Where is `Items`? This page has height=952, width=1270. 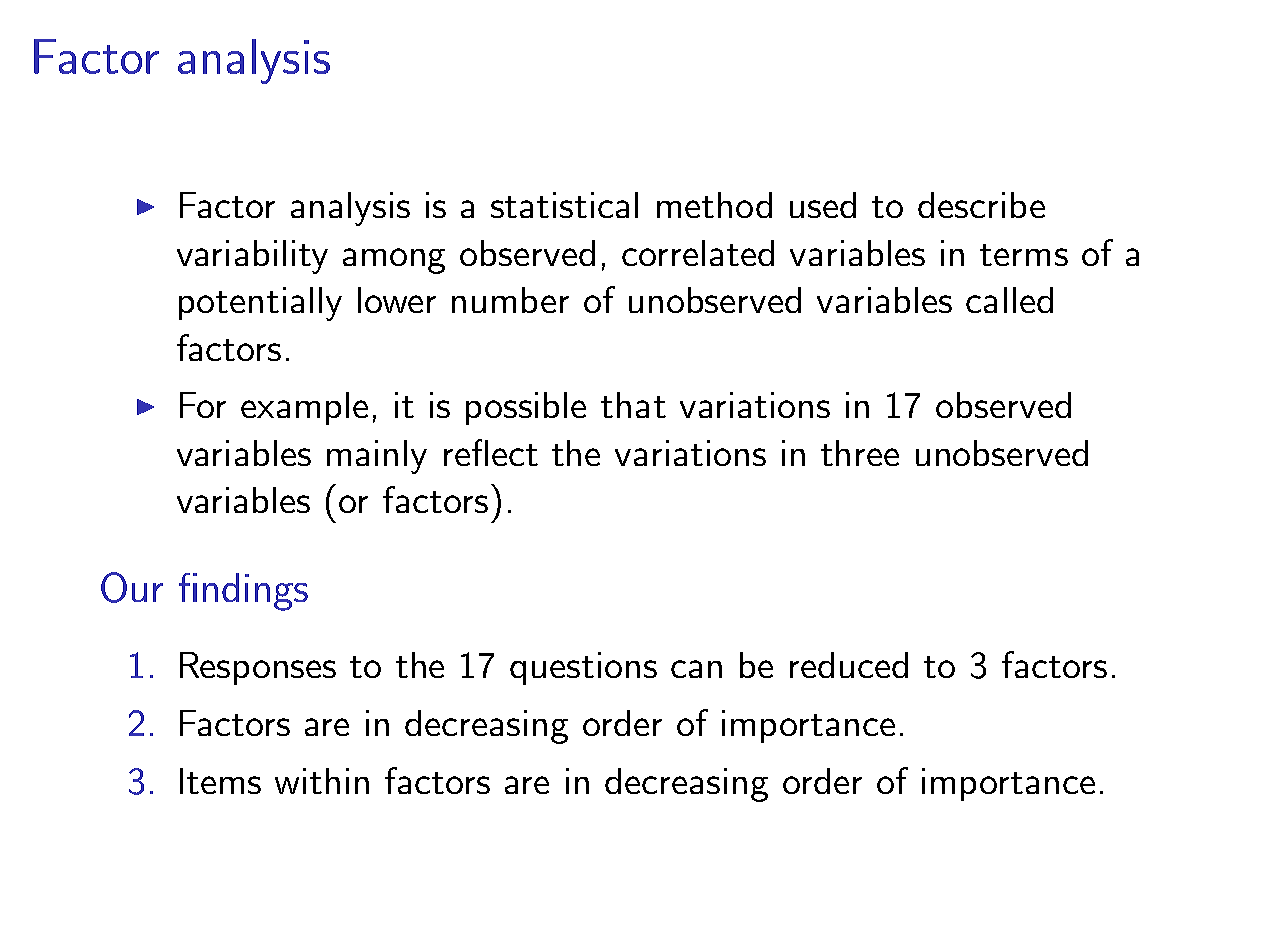 Items is located at coordinates (220, 781).
